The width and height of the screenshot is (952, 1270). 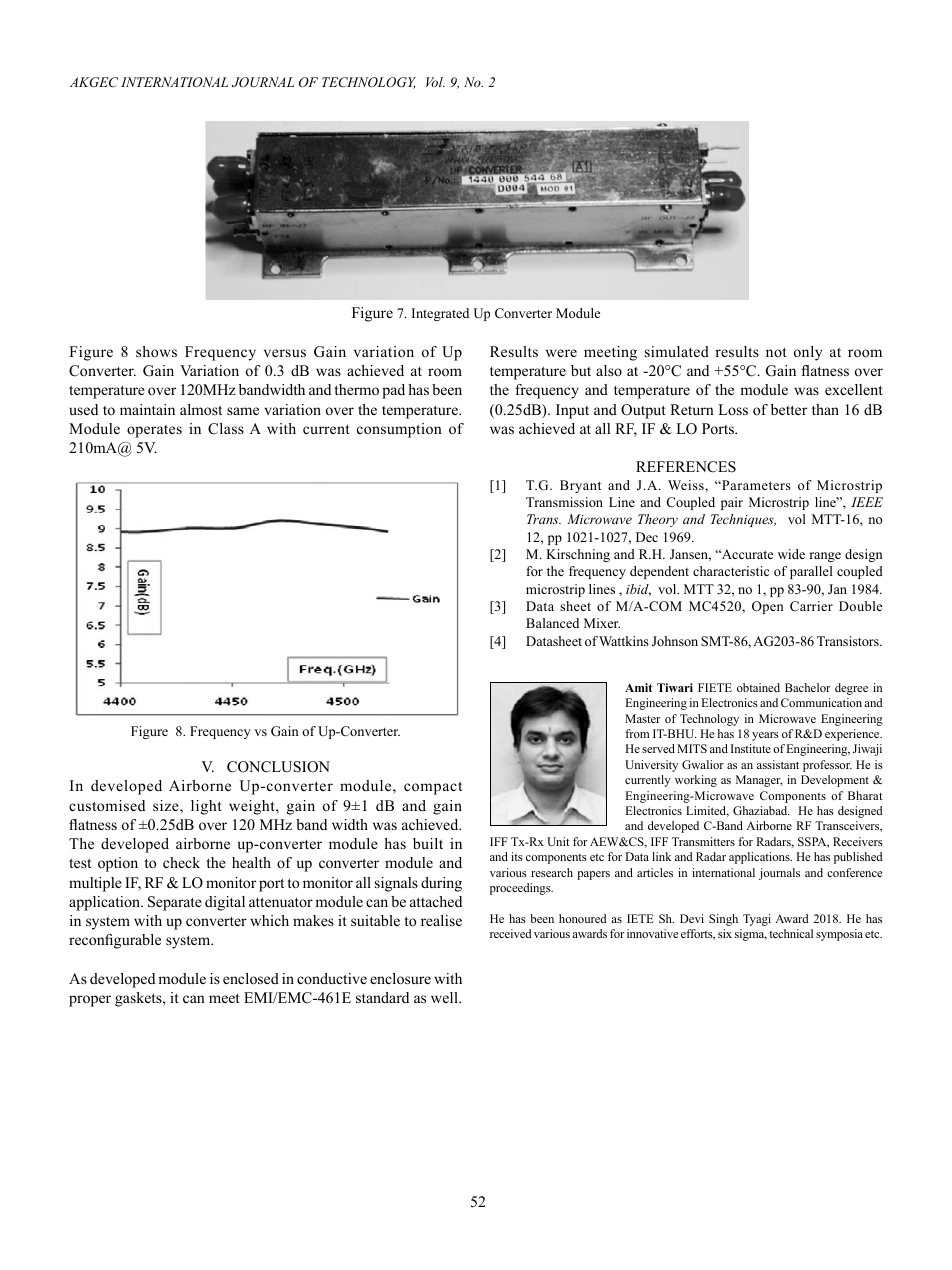 What do you see at coordinates (758, 687) in the screenshot?
I see `obtained` at bounding box center [758, 687].
